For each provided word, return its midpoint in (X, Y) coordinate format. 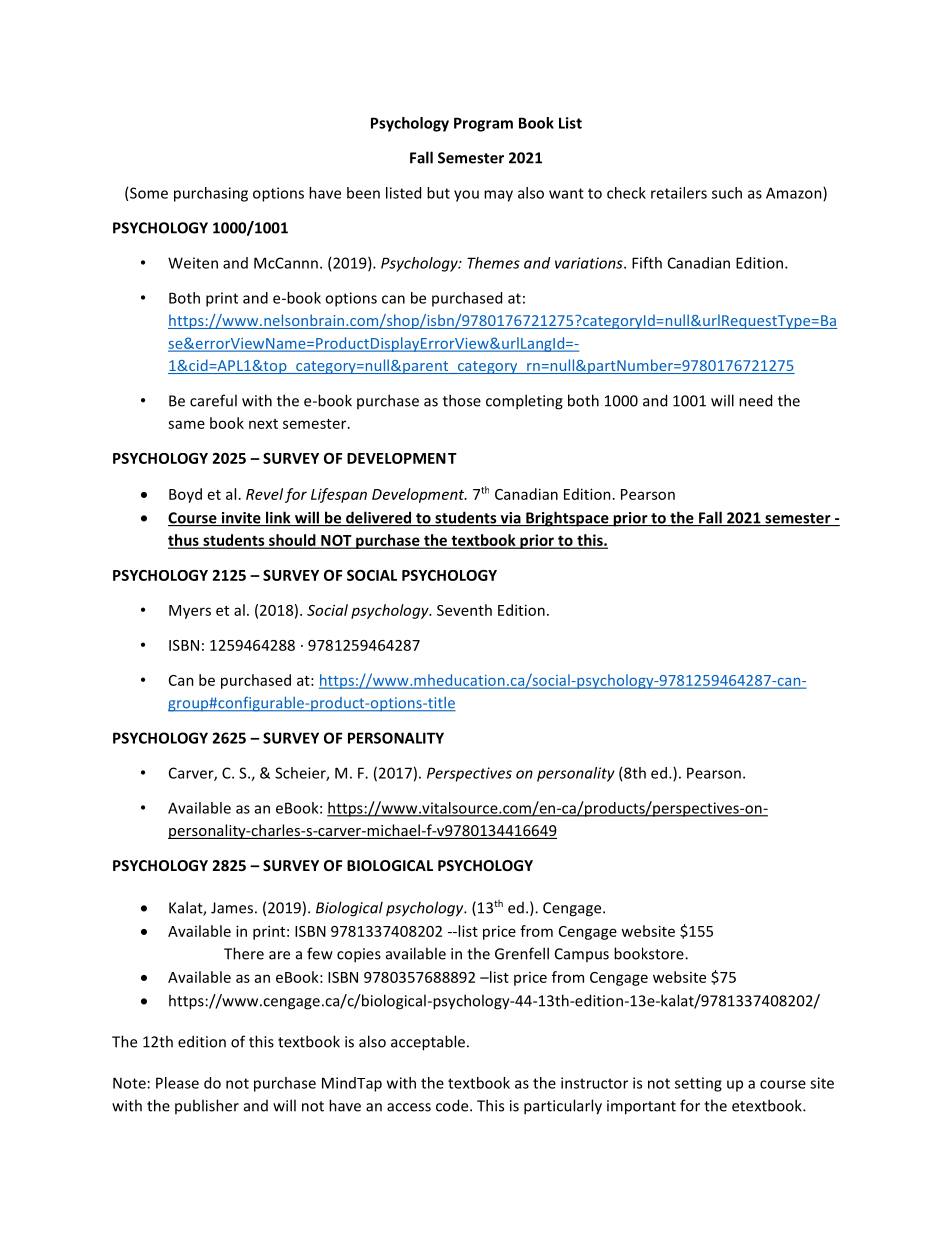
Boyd (185, 495)
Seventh (464, 610)
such (727, 193)
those (462, 400)
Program (483, 124)
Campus (582, 955)
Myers (190, 612)
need (755, 400)
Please (177, 1083)
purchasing (211, 194)
